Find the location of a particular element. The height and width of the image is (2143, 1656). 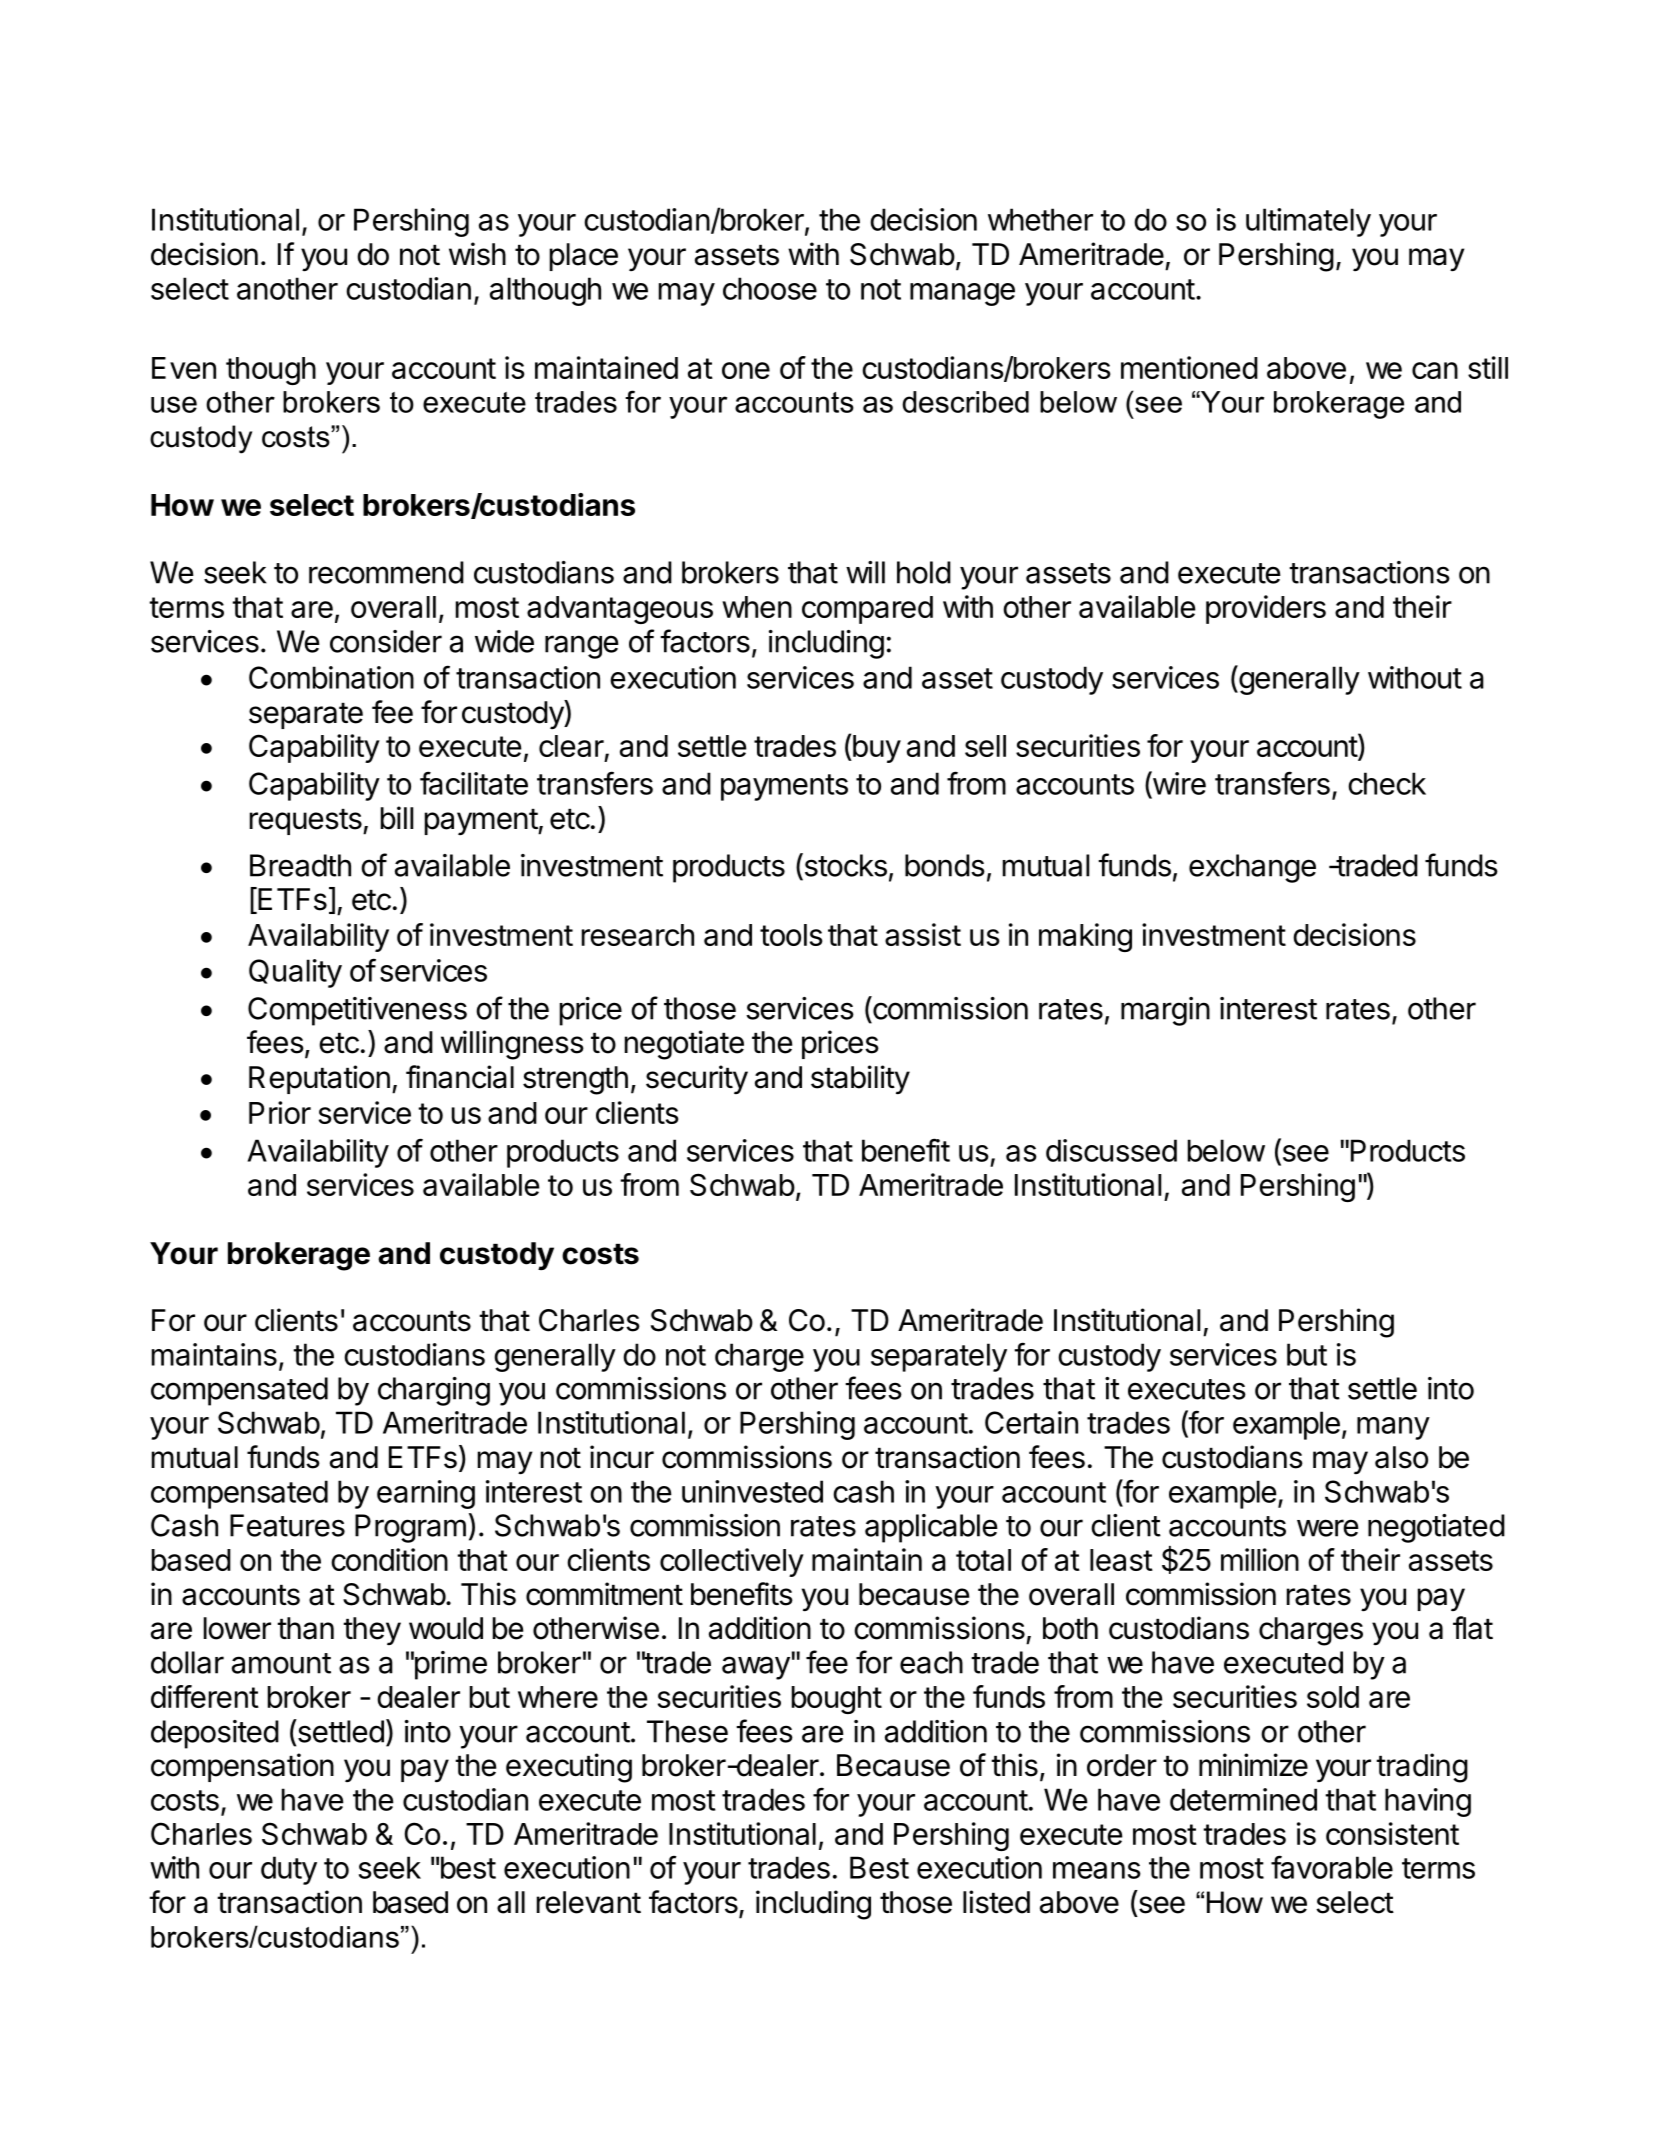

listed is located at coordinates (996, 1902).
